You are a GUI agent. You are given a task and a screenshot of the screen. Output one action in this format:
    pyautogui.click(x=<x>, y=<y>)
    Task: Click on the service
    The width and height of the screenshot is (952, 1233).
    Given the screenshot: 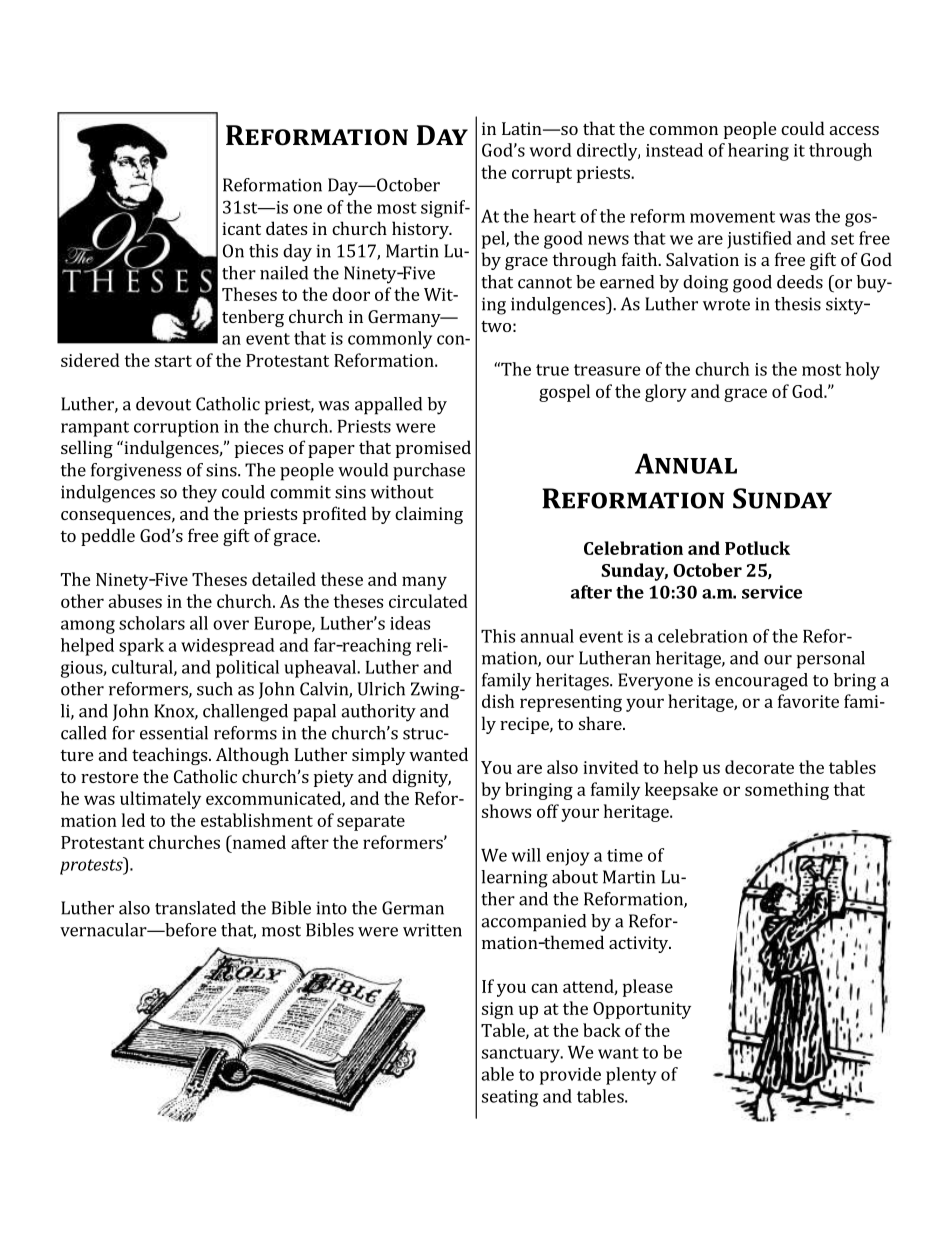 What is the action you would take?
    pyautogui.click(x=772, y=592)
